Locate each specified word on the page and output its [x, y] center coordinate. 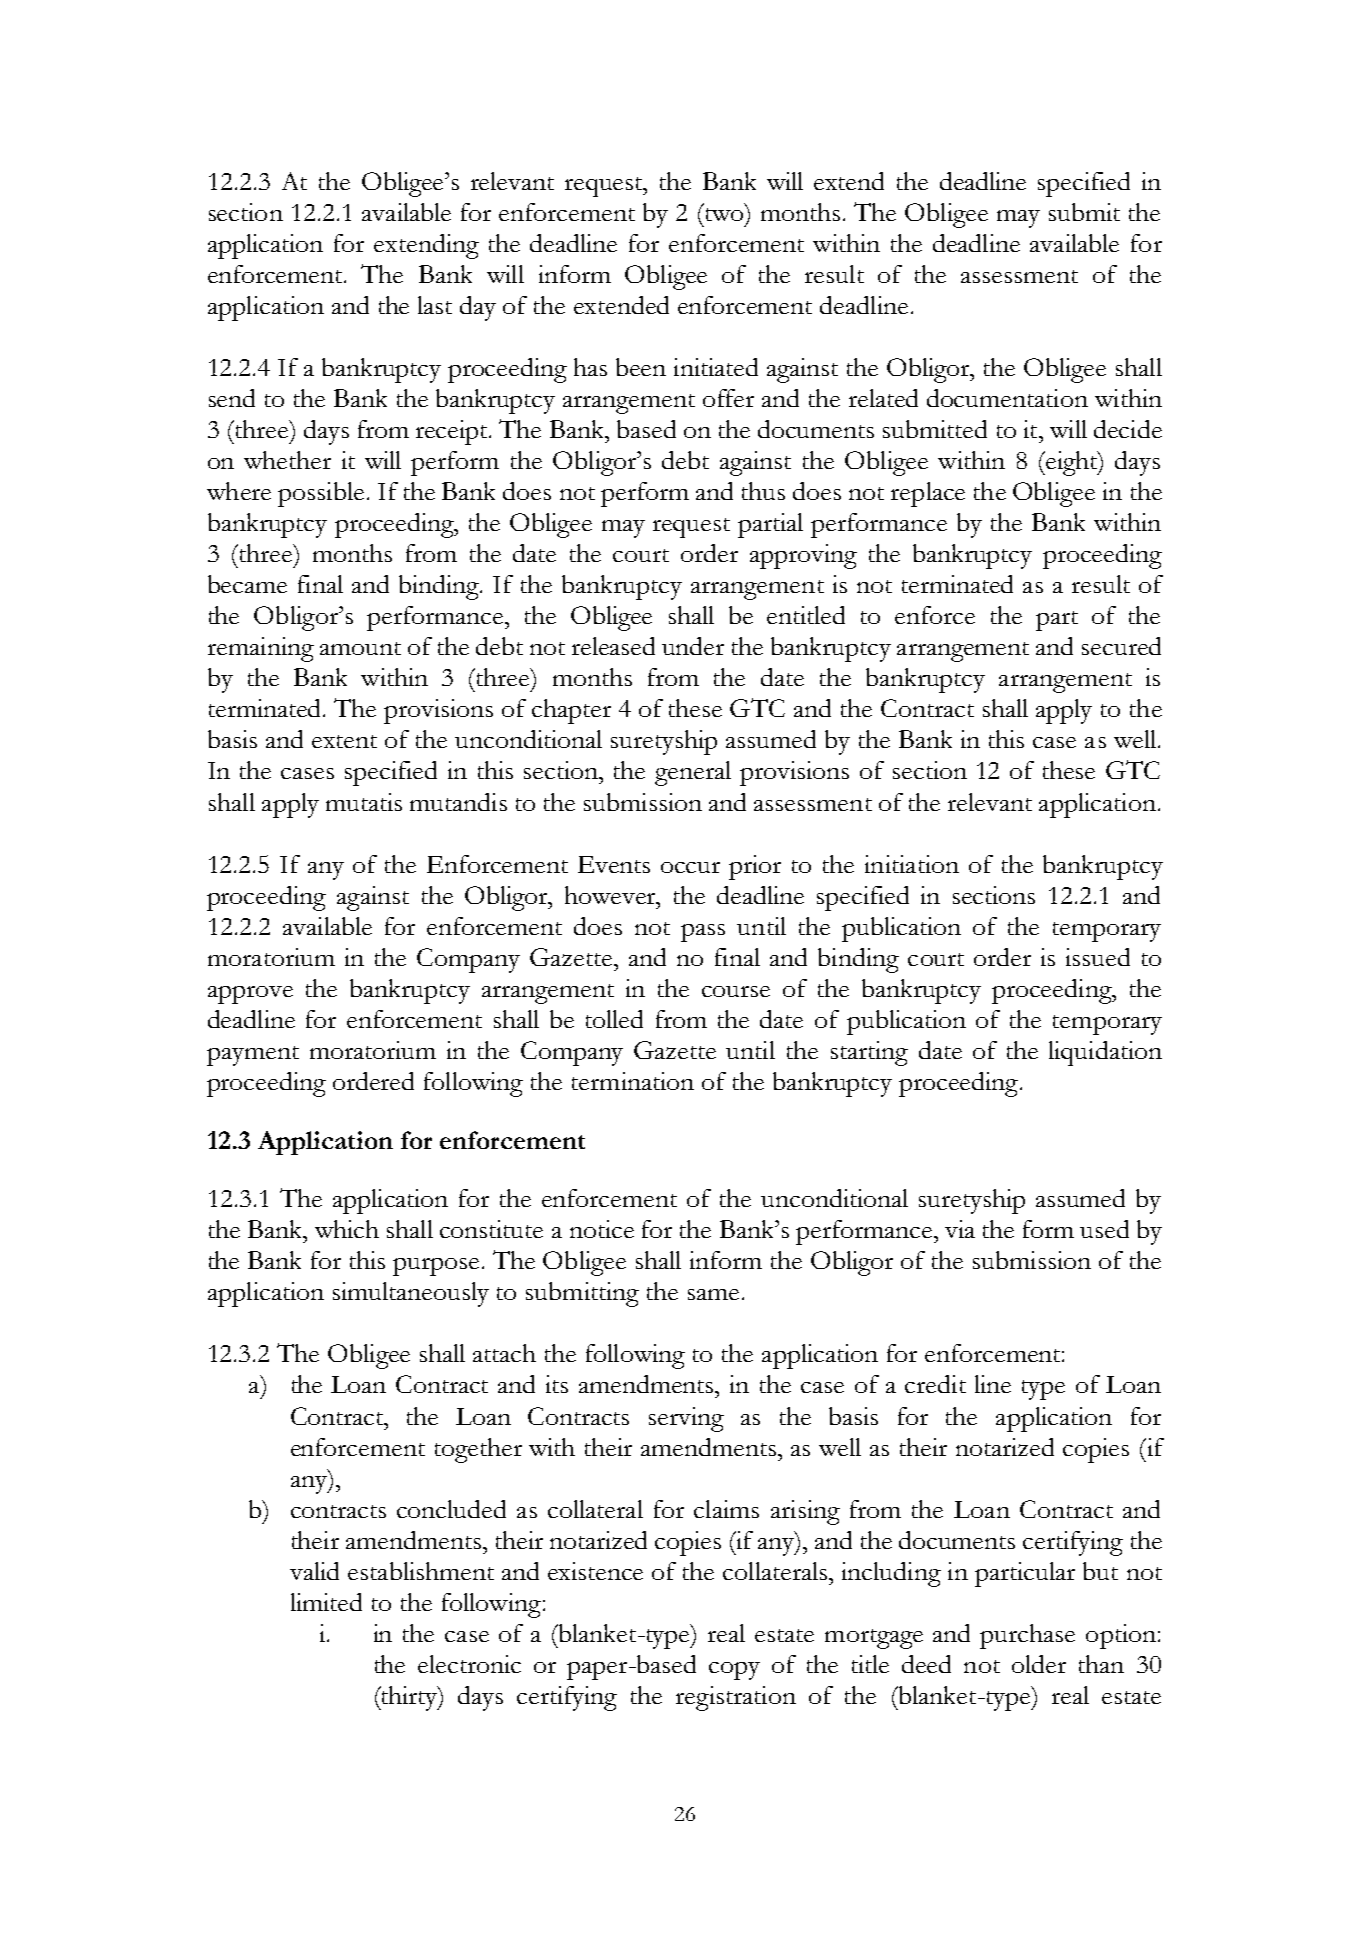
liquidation [1105, 1053]
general [693, 773]
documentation [1007, 398]
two [724, 213]
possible [321, 494]
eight [1072, 463]
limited [326, 1602]
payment [253, 1056]
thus [763, 491]
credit [935, 1384]
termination [633, 1081]
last [435, 305]
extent [344, 741]
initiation [912, 864]
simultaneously [411, 1294]
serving [686, 1419]
